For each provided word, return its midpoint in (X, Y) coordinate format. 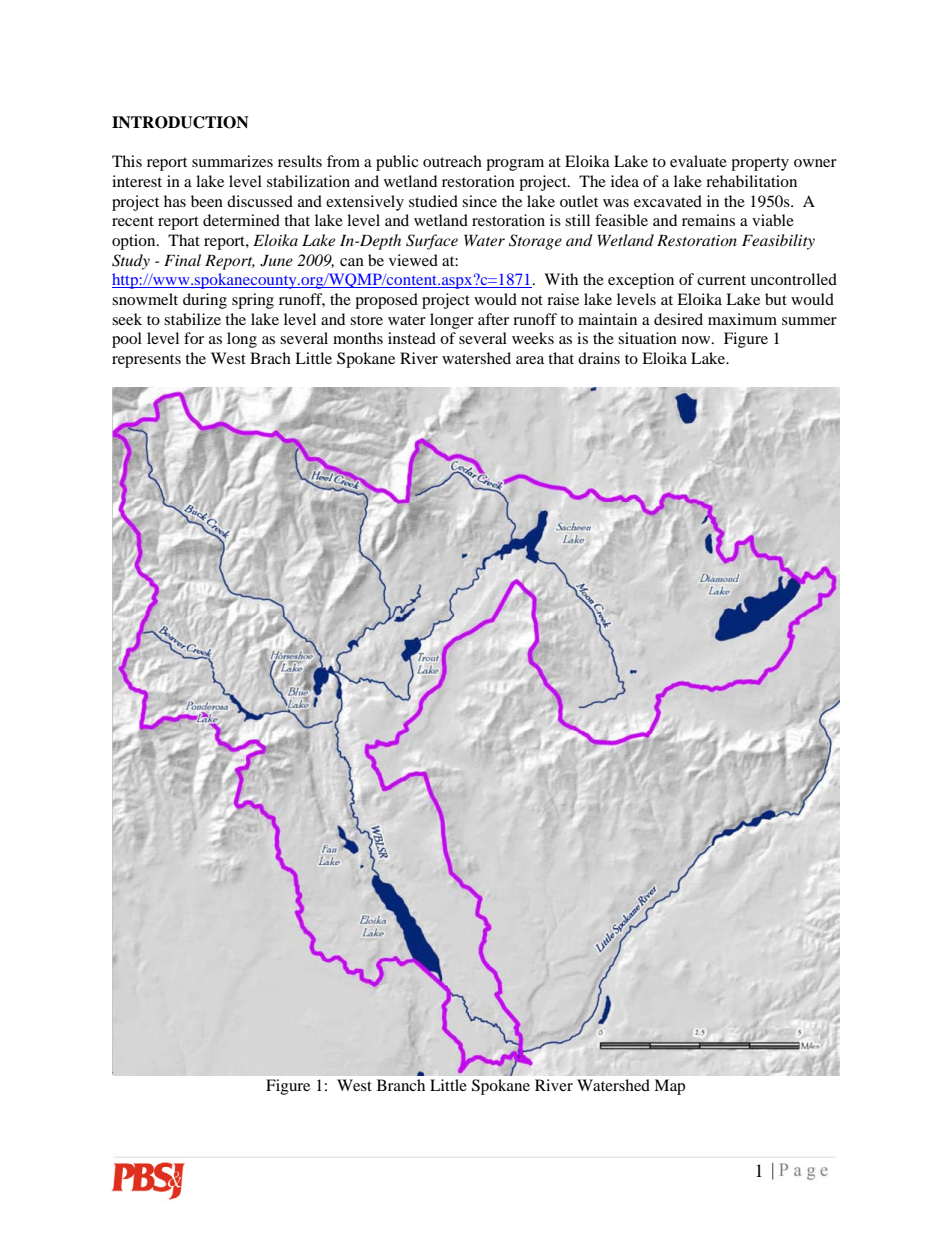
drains (599, 358)
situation (647, 338)
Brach (270, 358)
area (530, 360)
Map (669, 1087)
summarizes (232, 161)
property (760, 164)
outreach (452, 161)
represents (146, 361)
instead (412, 338)
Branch (401, 1085)
